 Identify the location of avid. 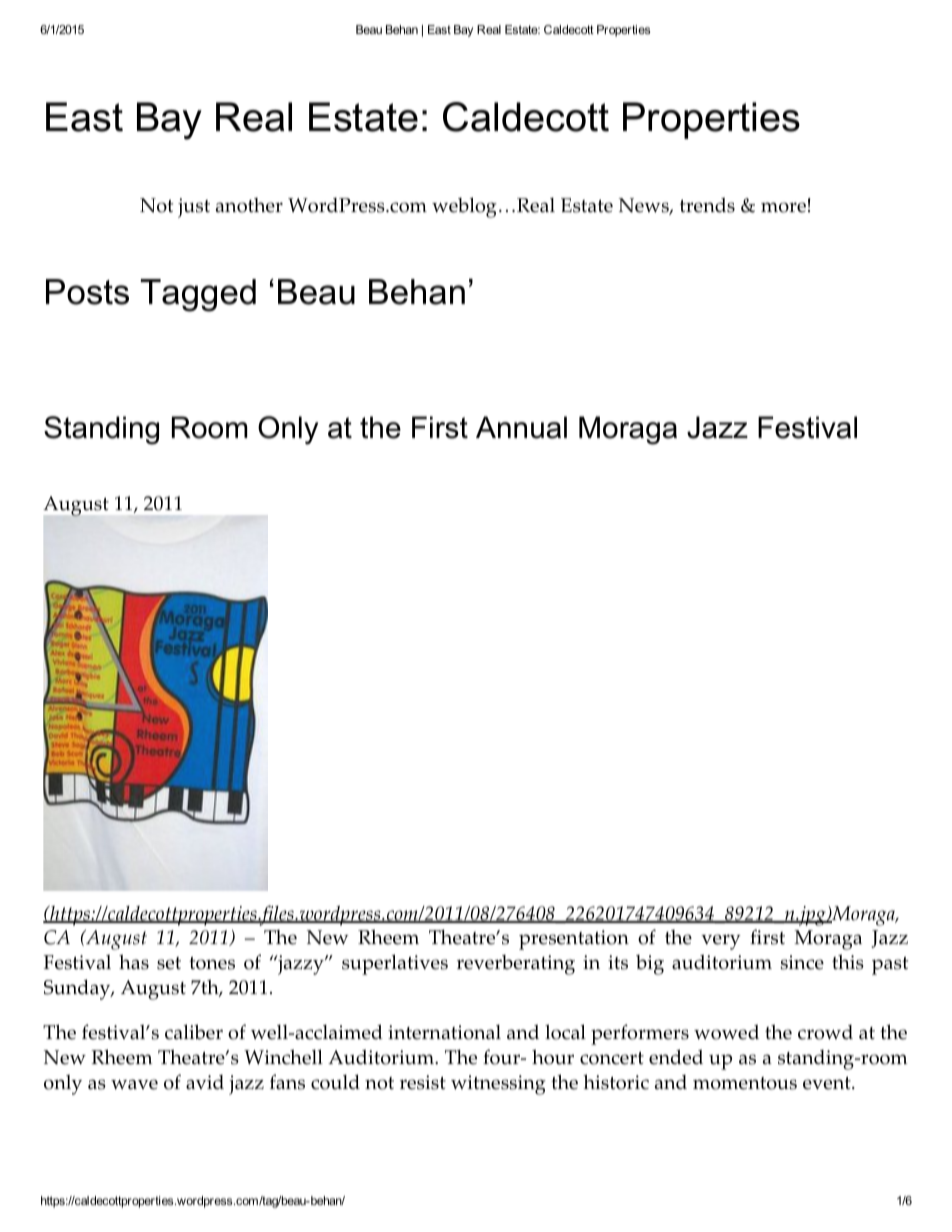
(205, 1082).
